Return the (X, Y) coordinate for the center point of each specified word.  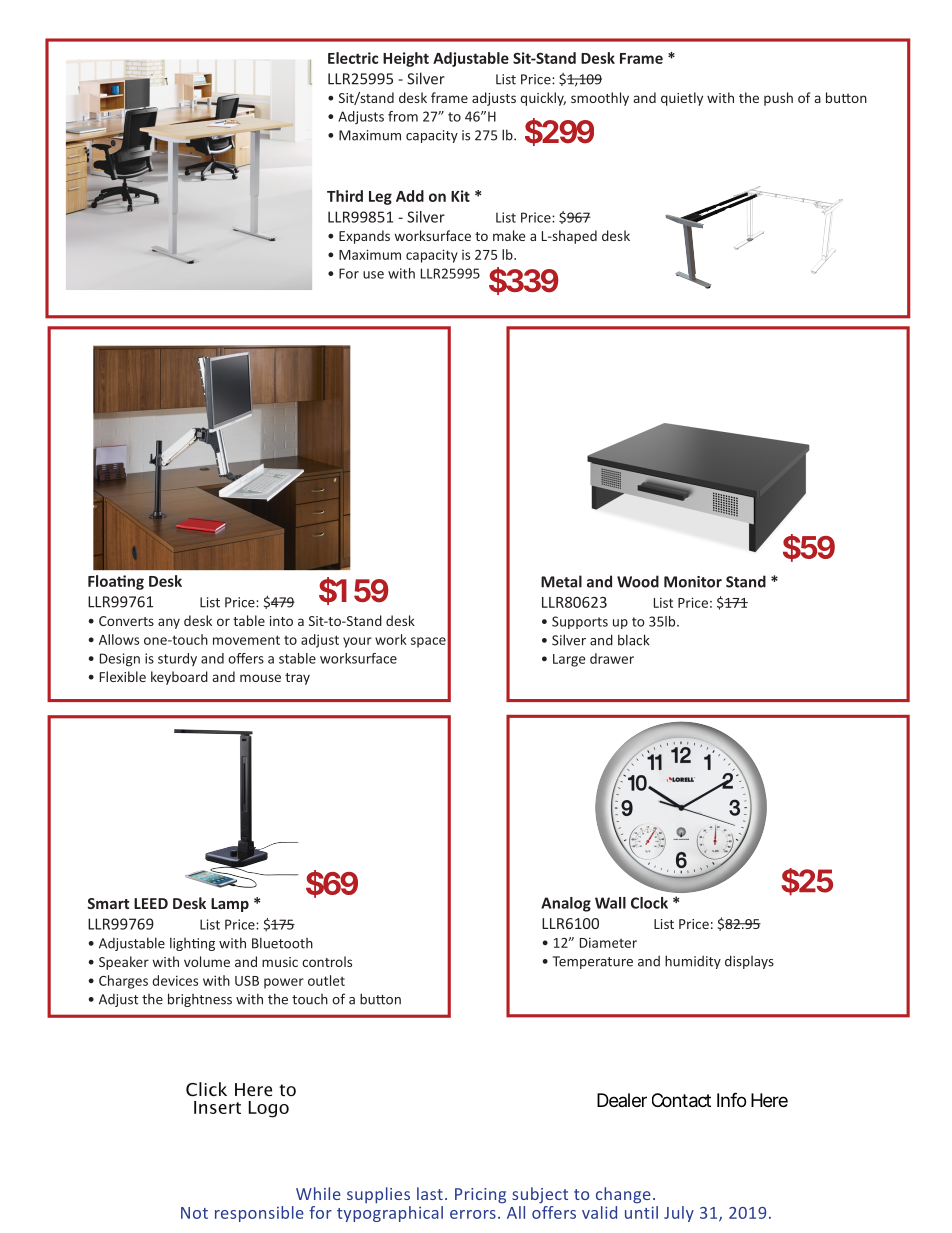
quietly (682, 99)
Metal (561, 581)
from (403, 116)
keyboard (179, 678)
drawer (612, 658)
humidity (693, 962)
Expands (364, 237)
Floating (116, 582)
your (357, 642)
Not (194, 1213)
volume (207, 961)
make (509, 235)
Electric (353, 58)
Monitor (693, 582)
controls (327, 961)
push (778, 99)
